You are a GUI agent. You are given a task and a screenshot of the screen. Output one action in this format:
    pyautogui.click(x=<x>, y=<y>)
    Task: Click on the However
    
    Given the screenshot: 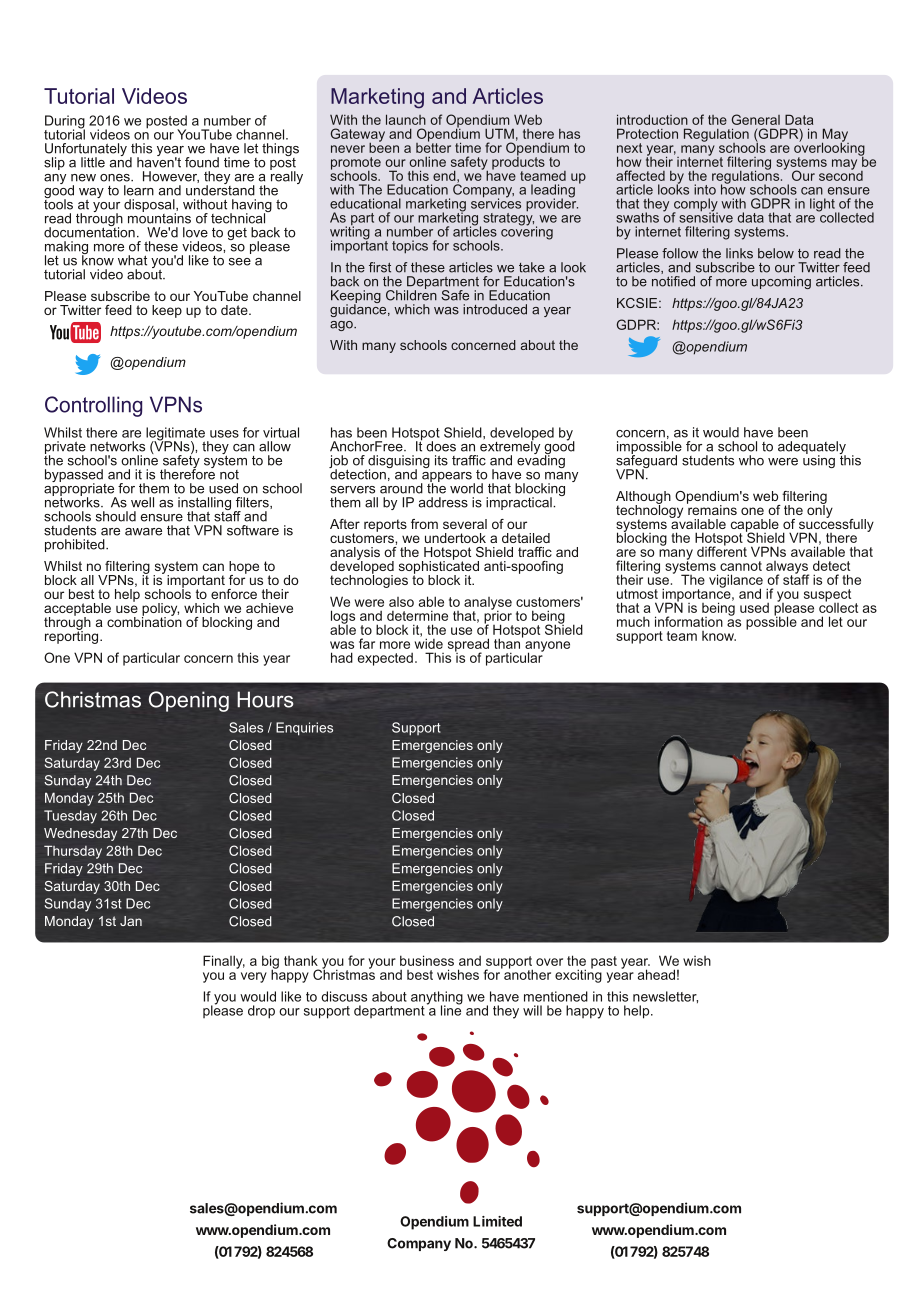 What is the action you would take?
    pyautogui.click(x=171, y=177)
